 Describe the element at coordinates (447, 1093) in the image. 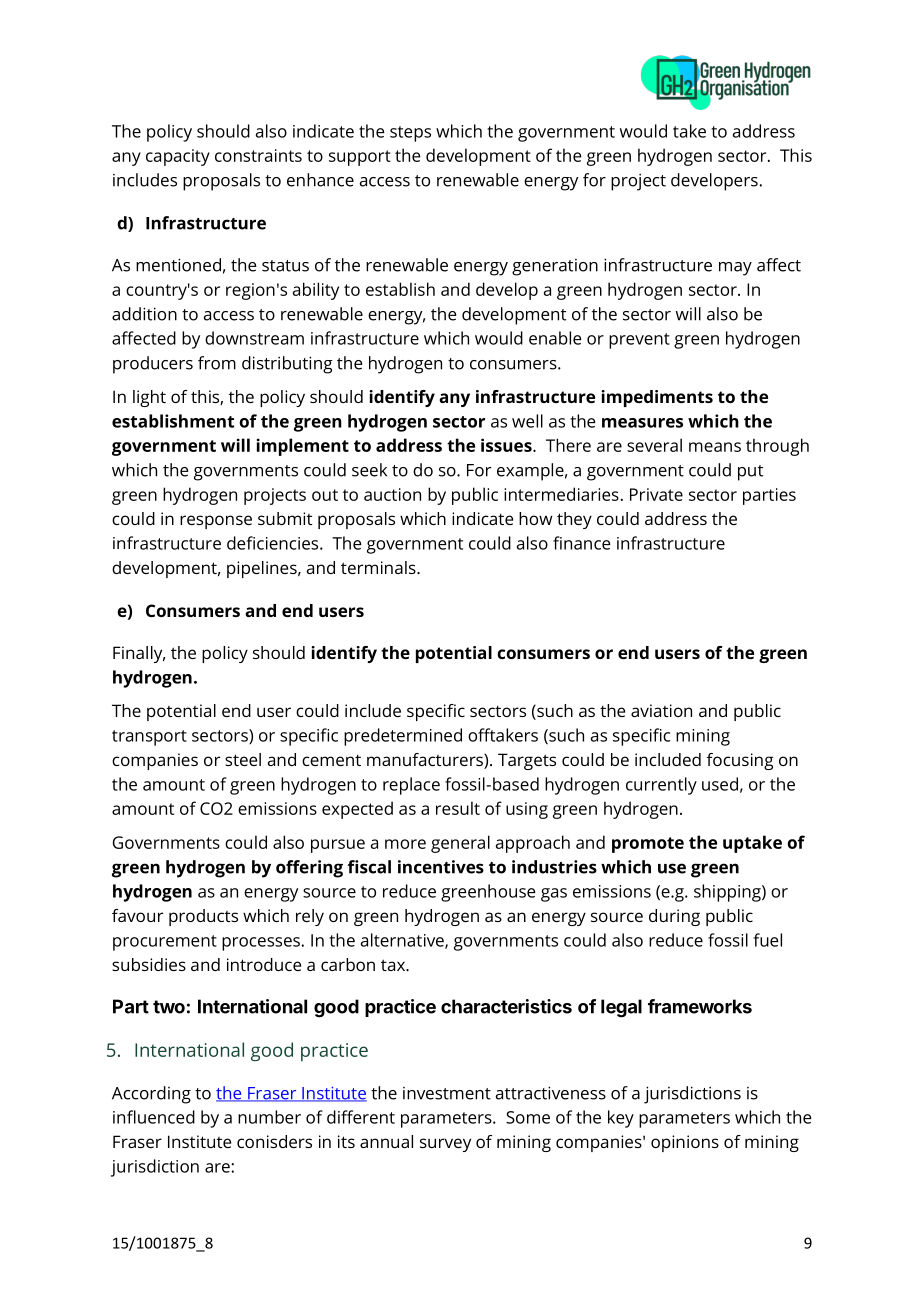

I see `investment` at that location.
